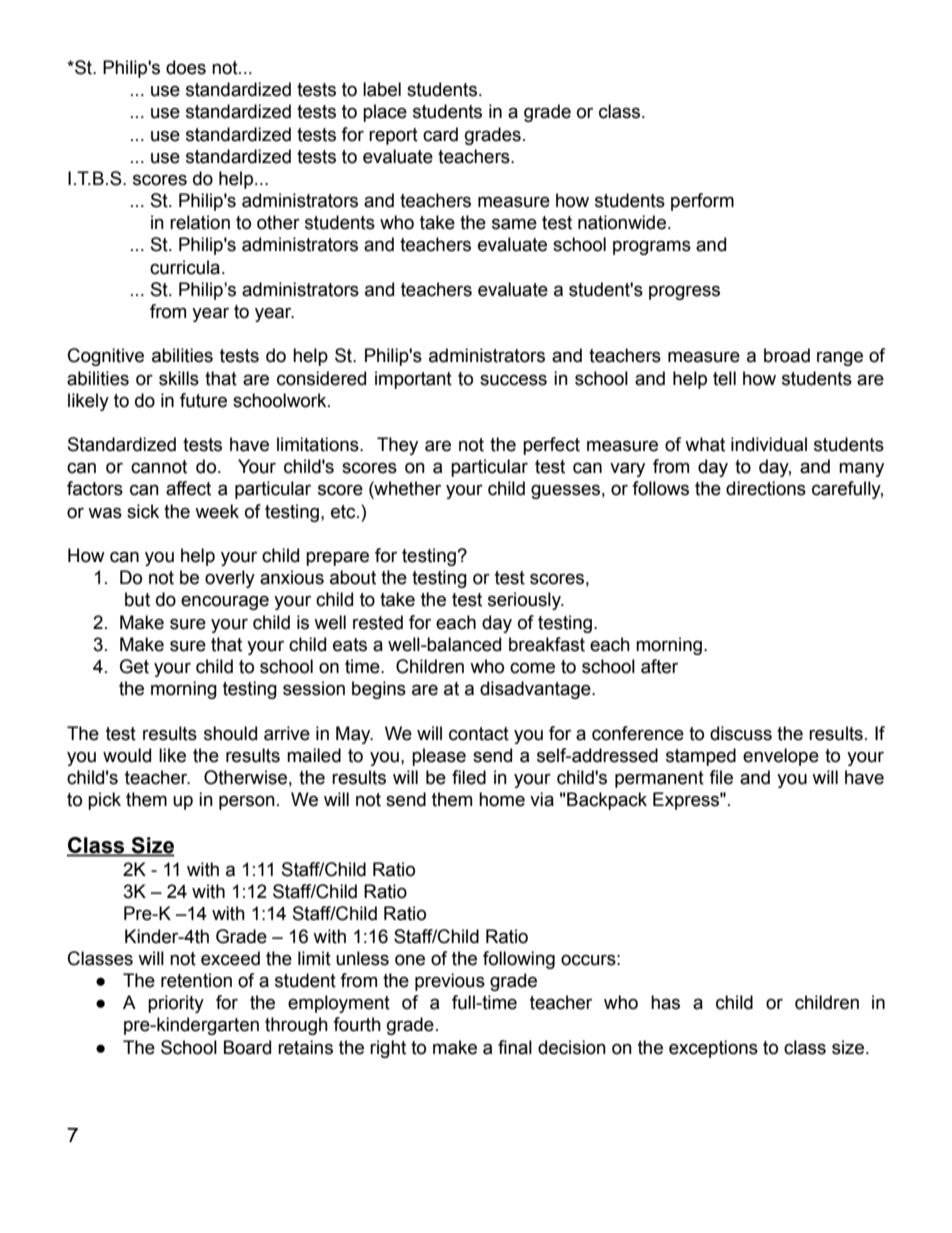 The height and width of the screenshot is (1233, 952). Describe the element at coordinates (766, 488) in the screenshot. I see `directions` at that location.
